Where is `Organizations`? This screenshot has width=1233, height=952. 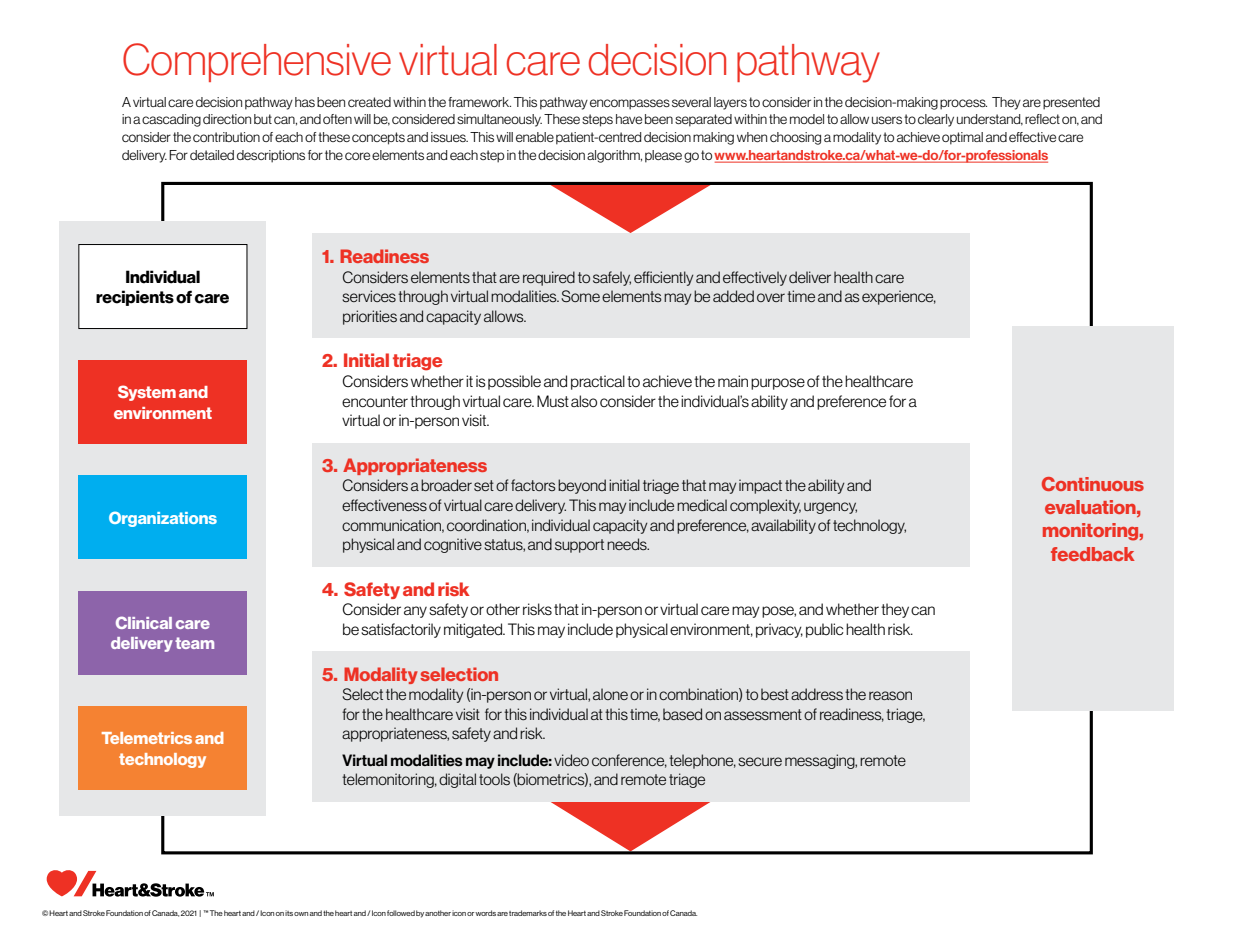
Organizations is located at coordinates (163, 519).
